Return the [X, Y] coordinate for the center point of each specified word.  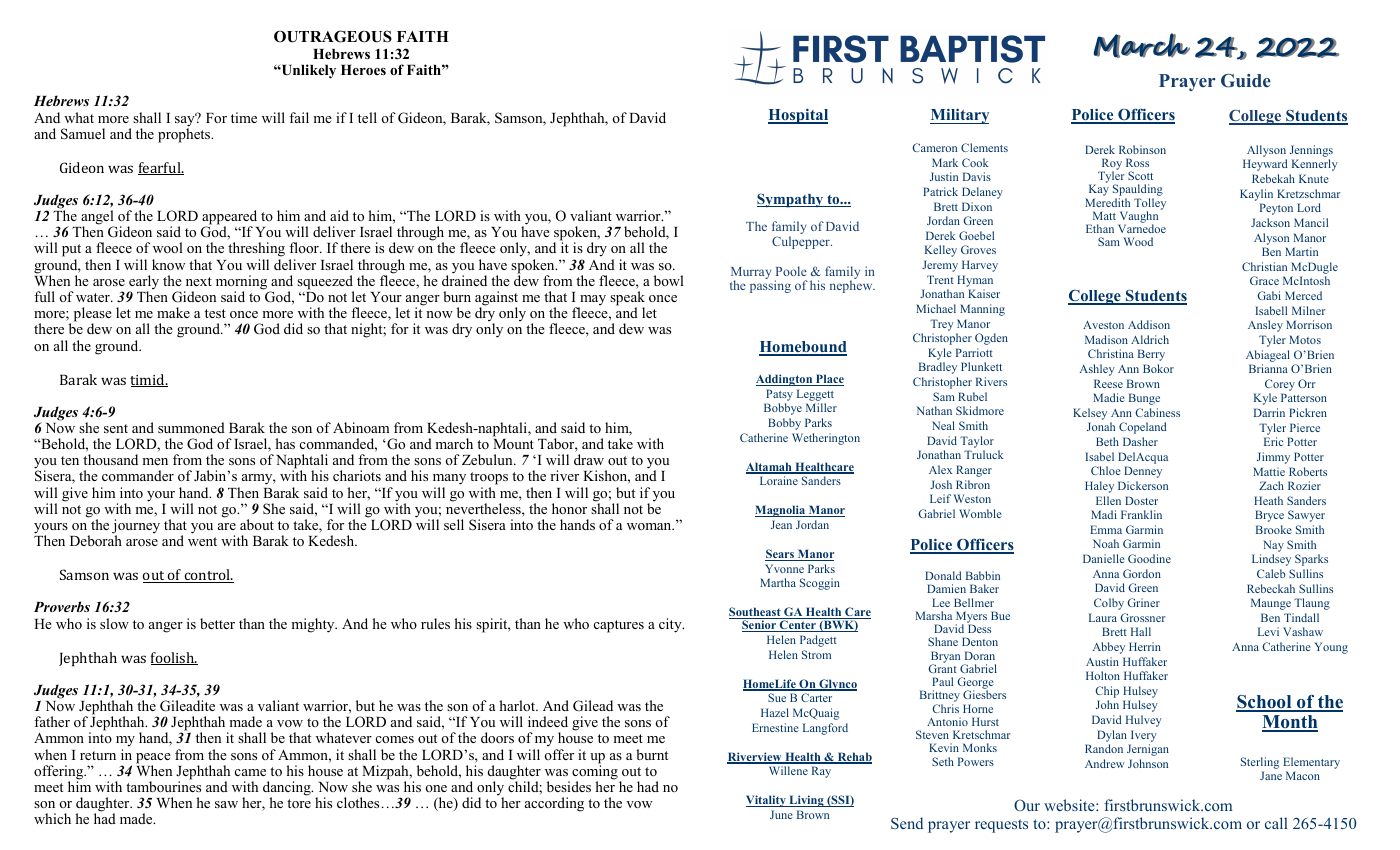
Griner [1143, 602]
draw [589, 459]
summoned [191, 427]
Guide [1246, 81]
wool [168, 247]
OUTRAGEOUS [333, 36]
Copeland [1143, 428]
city [671, 625]
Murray [751, 274]
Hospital [798, 116]
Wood [1138, 241]
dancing [288, 789]
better [217, 623]
